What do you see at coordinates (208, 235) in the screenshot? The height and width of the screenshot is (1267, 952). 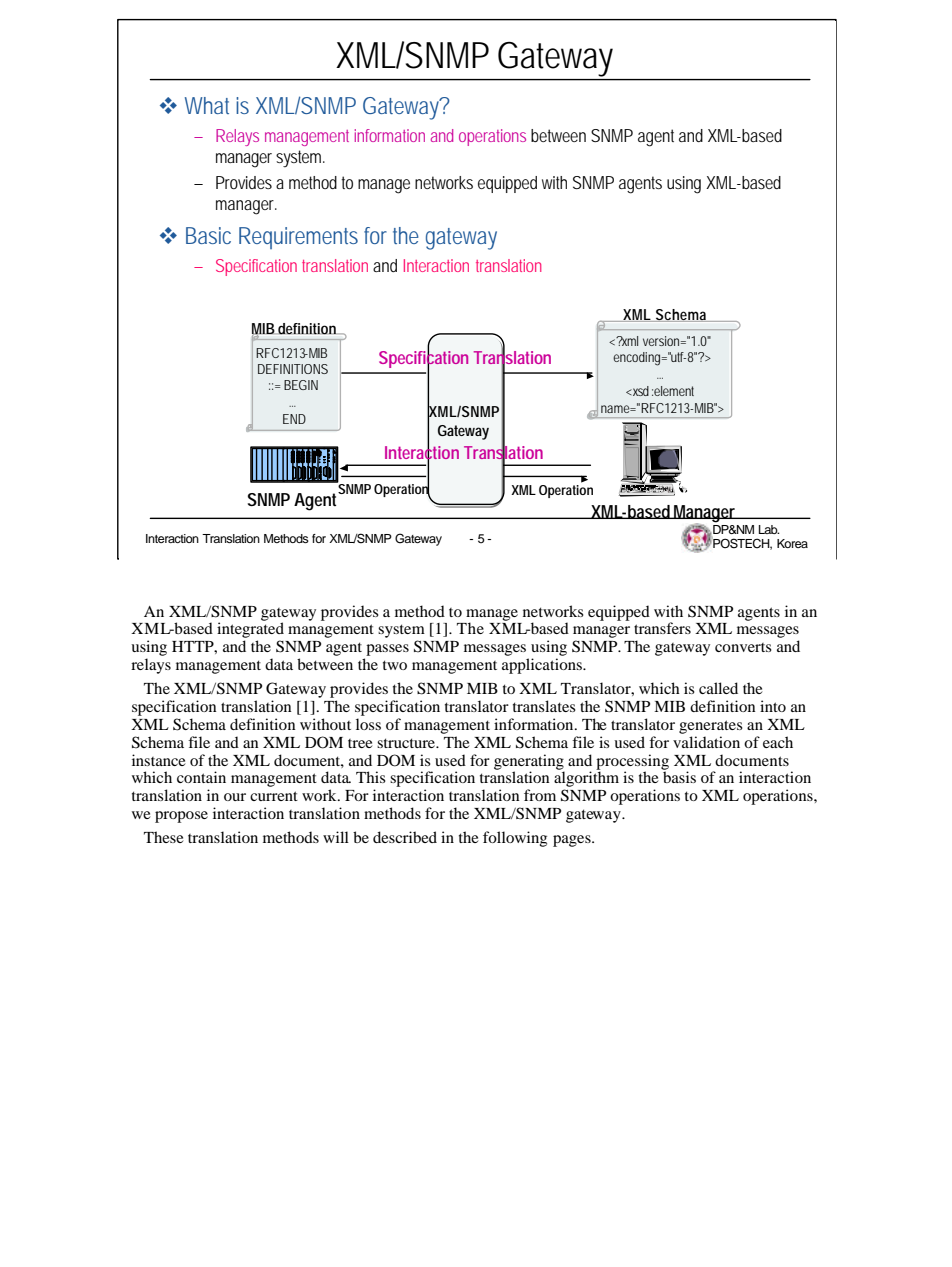 I see `Basic` at bounding box center [208, 235].
